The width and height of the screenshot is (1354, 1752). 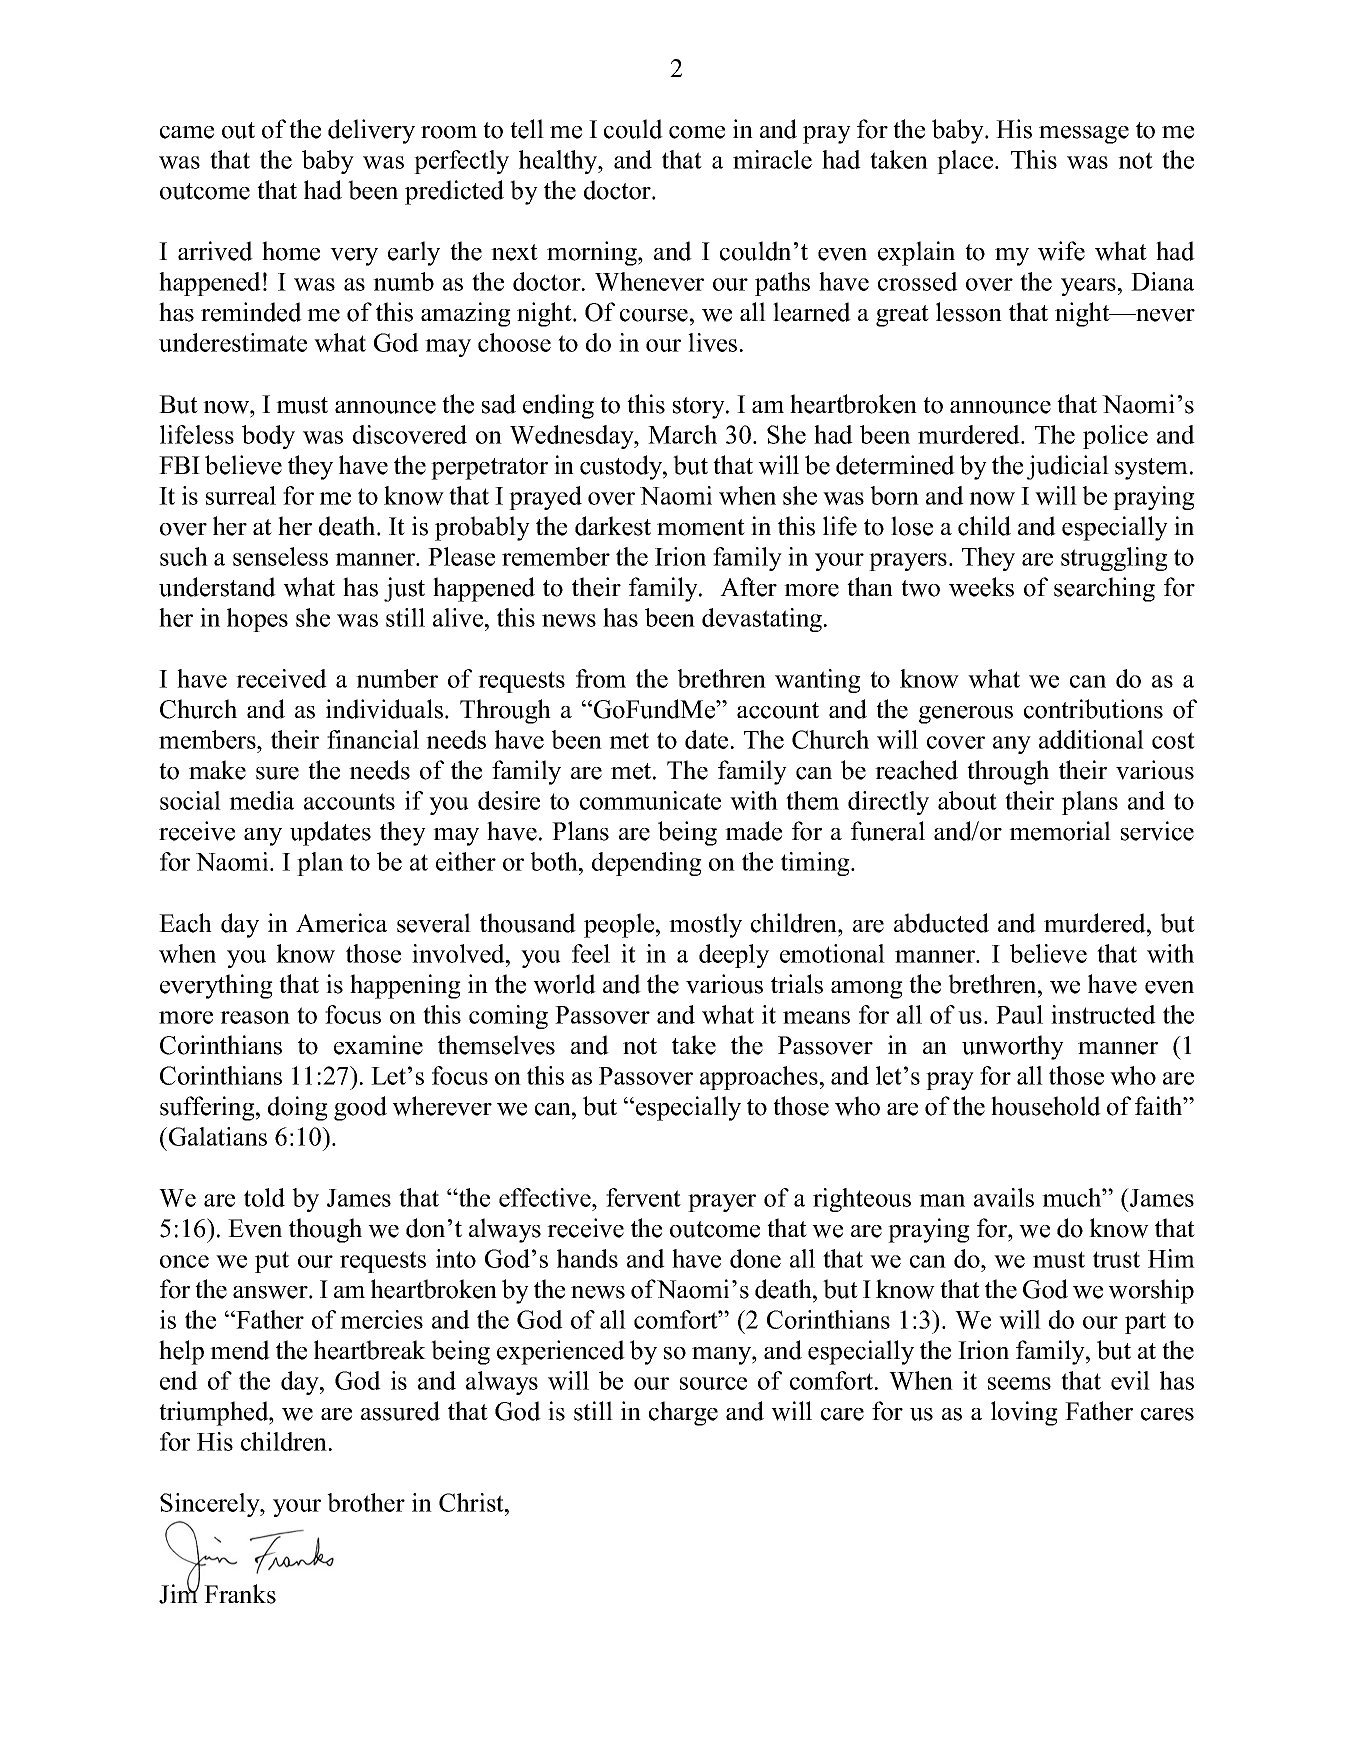 What do you see at coordinates (280, 556) in the screenshot?
I see `senseless` at bounding box center [280, 556].
